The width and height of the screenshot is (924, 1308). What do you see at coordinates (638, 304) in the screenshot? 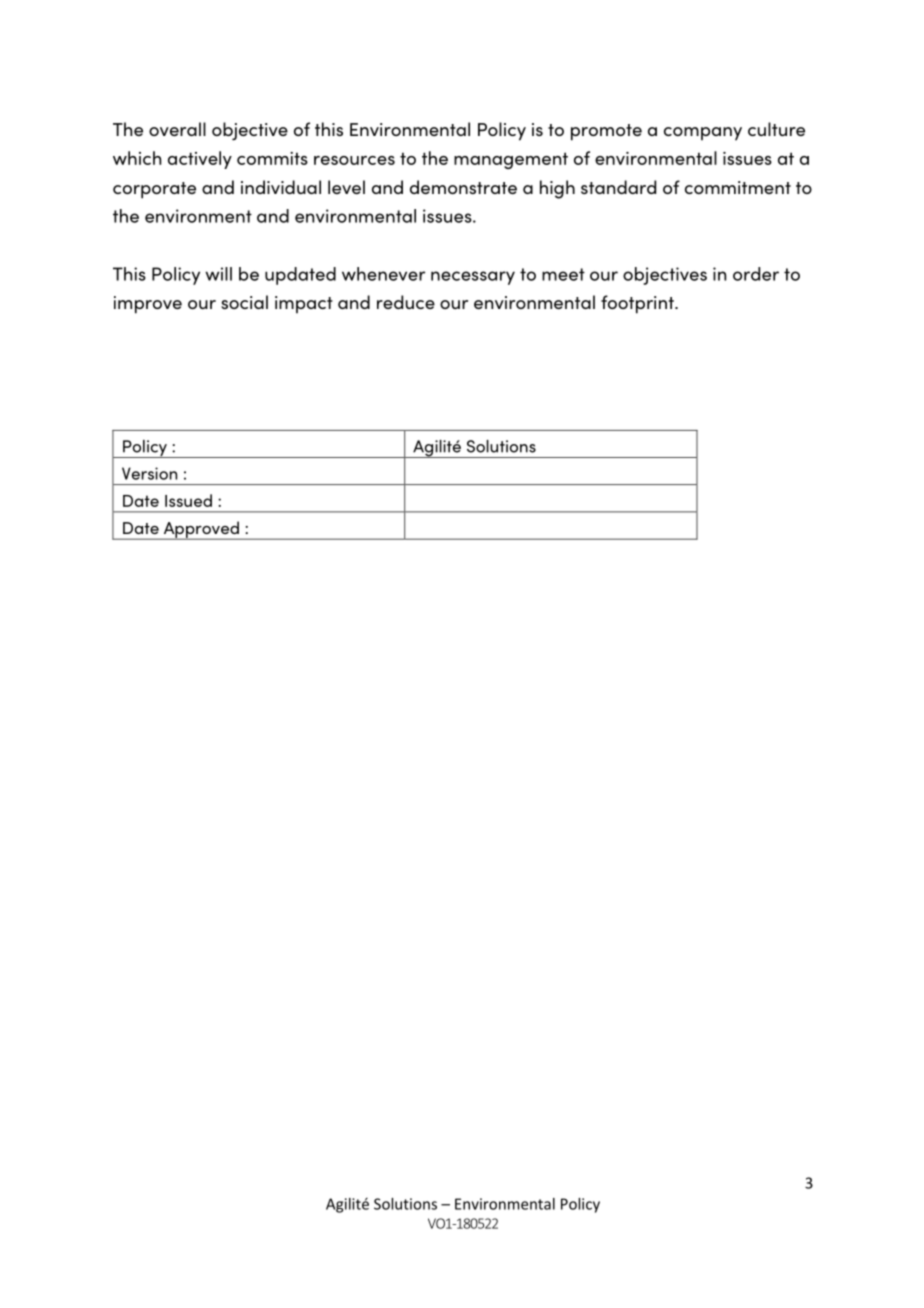
I see `footprint` at bounding box center [638, 304].
